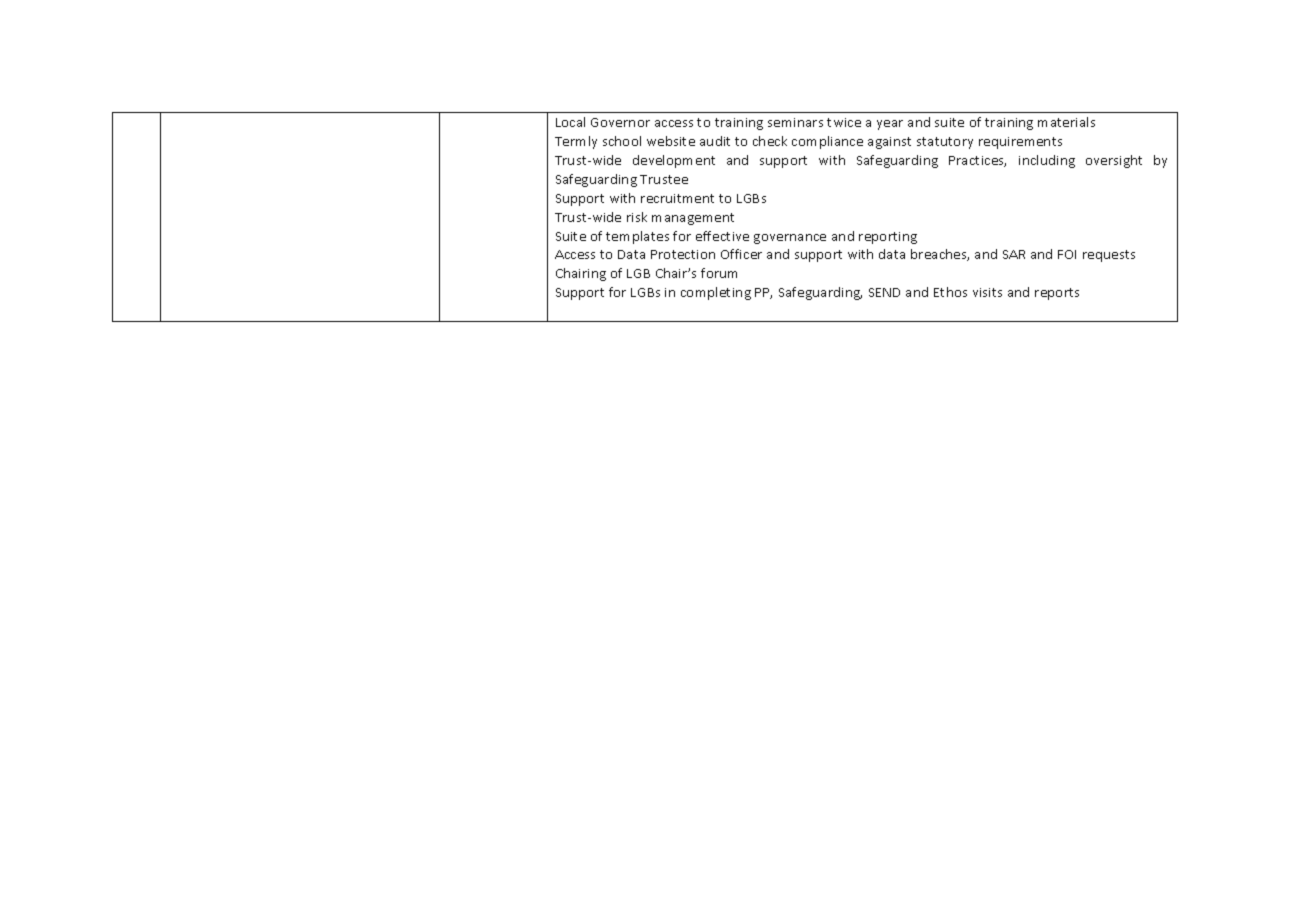 The width and height of the page is (1308, 924). I want to click on materials, so click(1066, 122).
